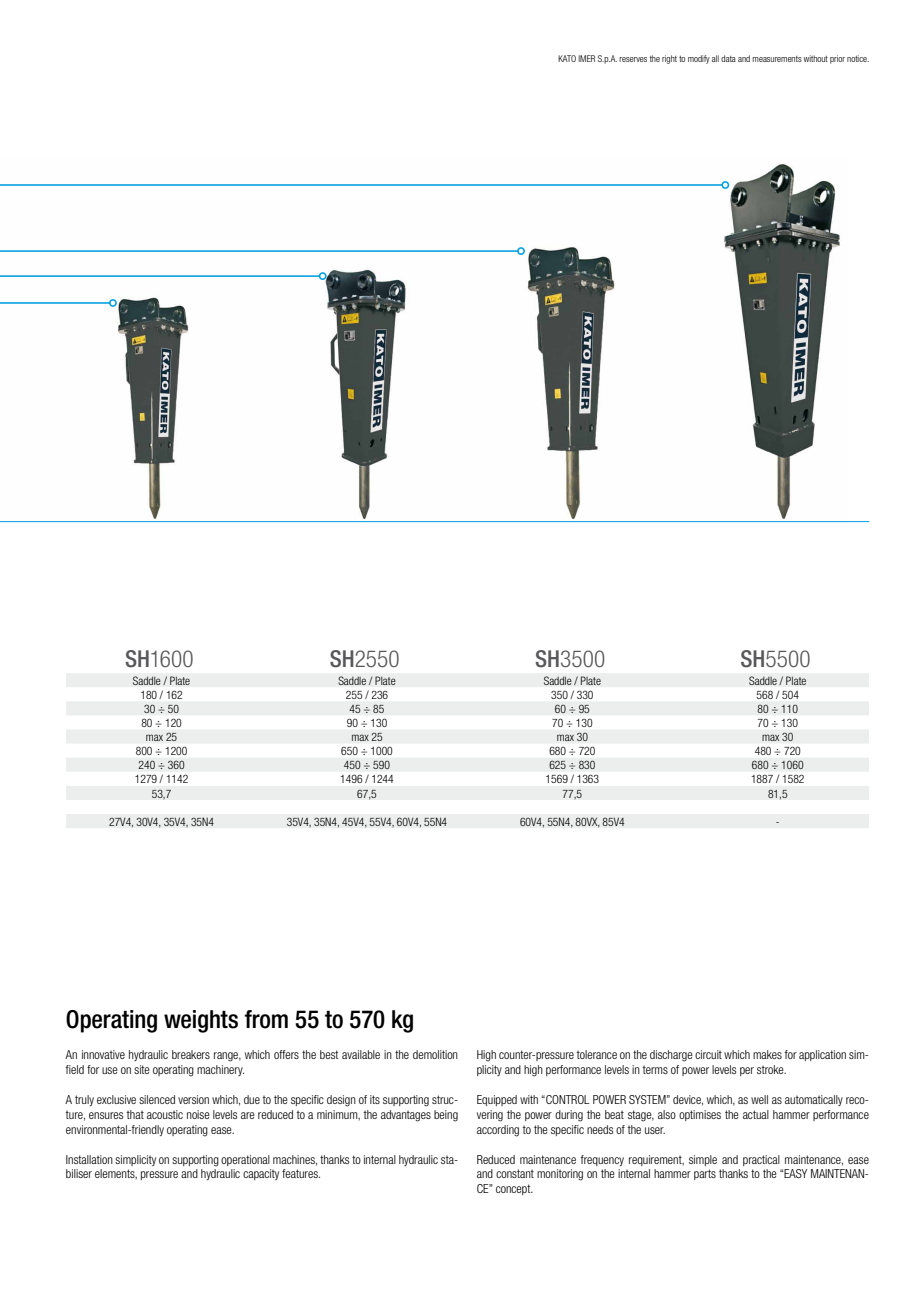 The height and width of the screenshot is (1308, 924). Describe the element at coordinates (633, 59) in the screenshot. I see `reserves` at that location.
